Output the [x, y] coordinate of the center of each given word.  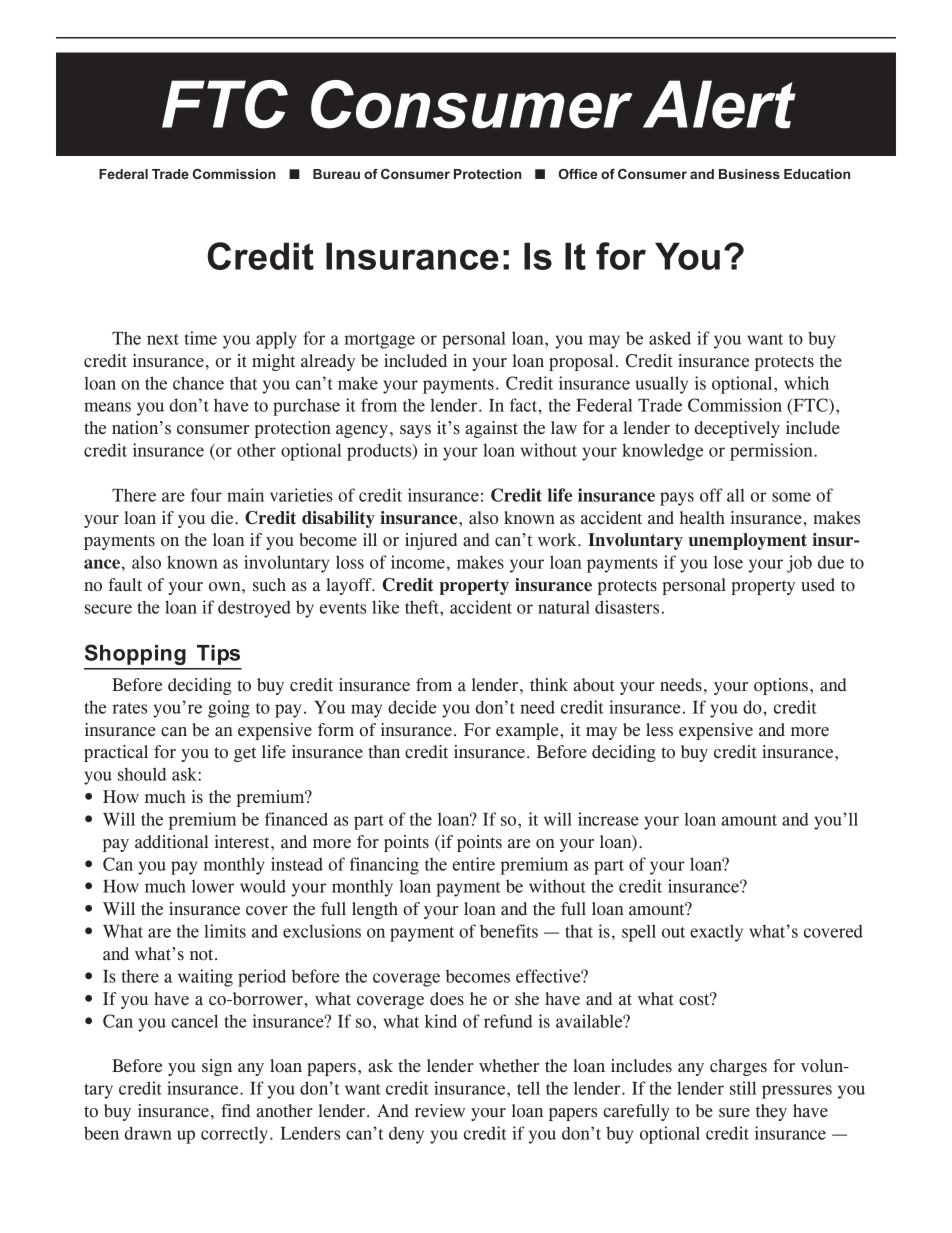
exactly [716, 933]
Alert [719, 104]
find [236, 1110]
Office [577, 174]
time [200, 338]
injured [431, 541]
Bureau [336, 174]
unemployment [747, 541]
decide [412, 707]
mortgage [380, 341]
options [781, 686]
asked [670, 338]
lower [213, 886]
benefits [509, 931]
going [229, 709]
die [223, 518]
